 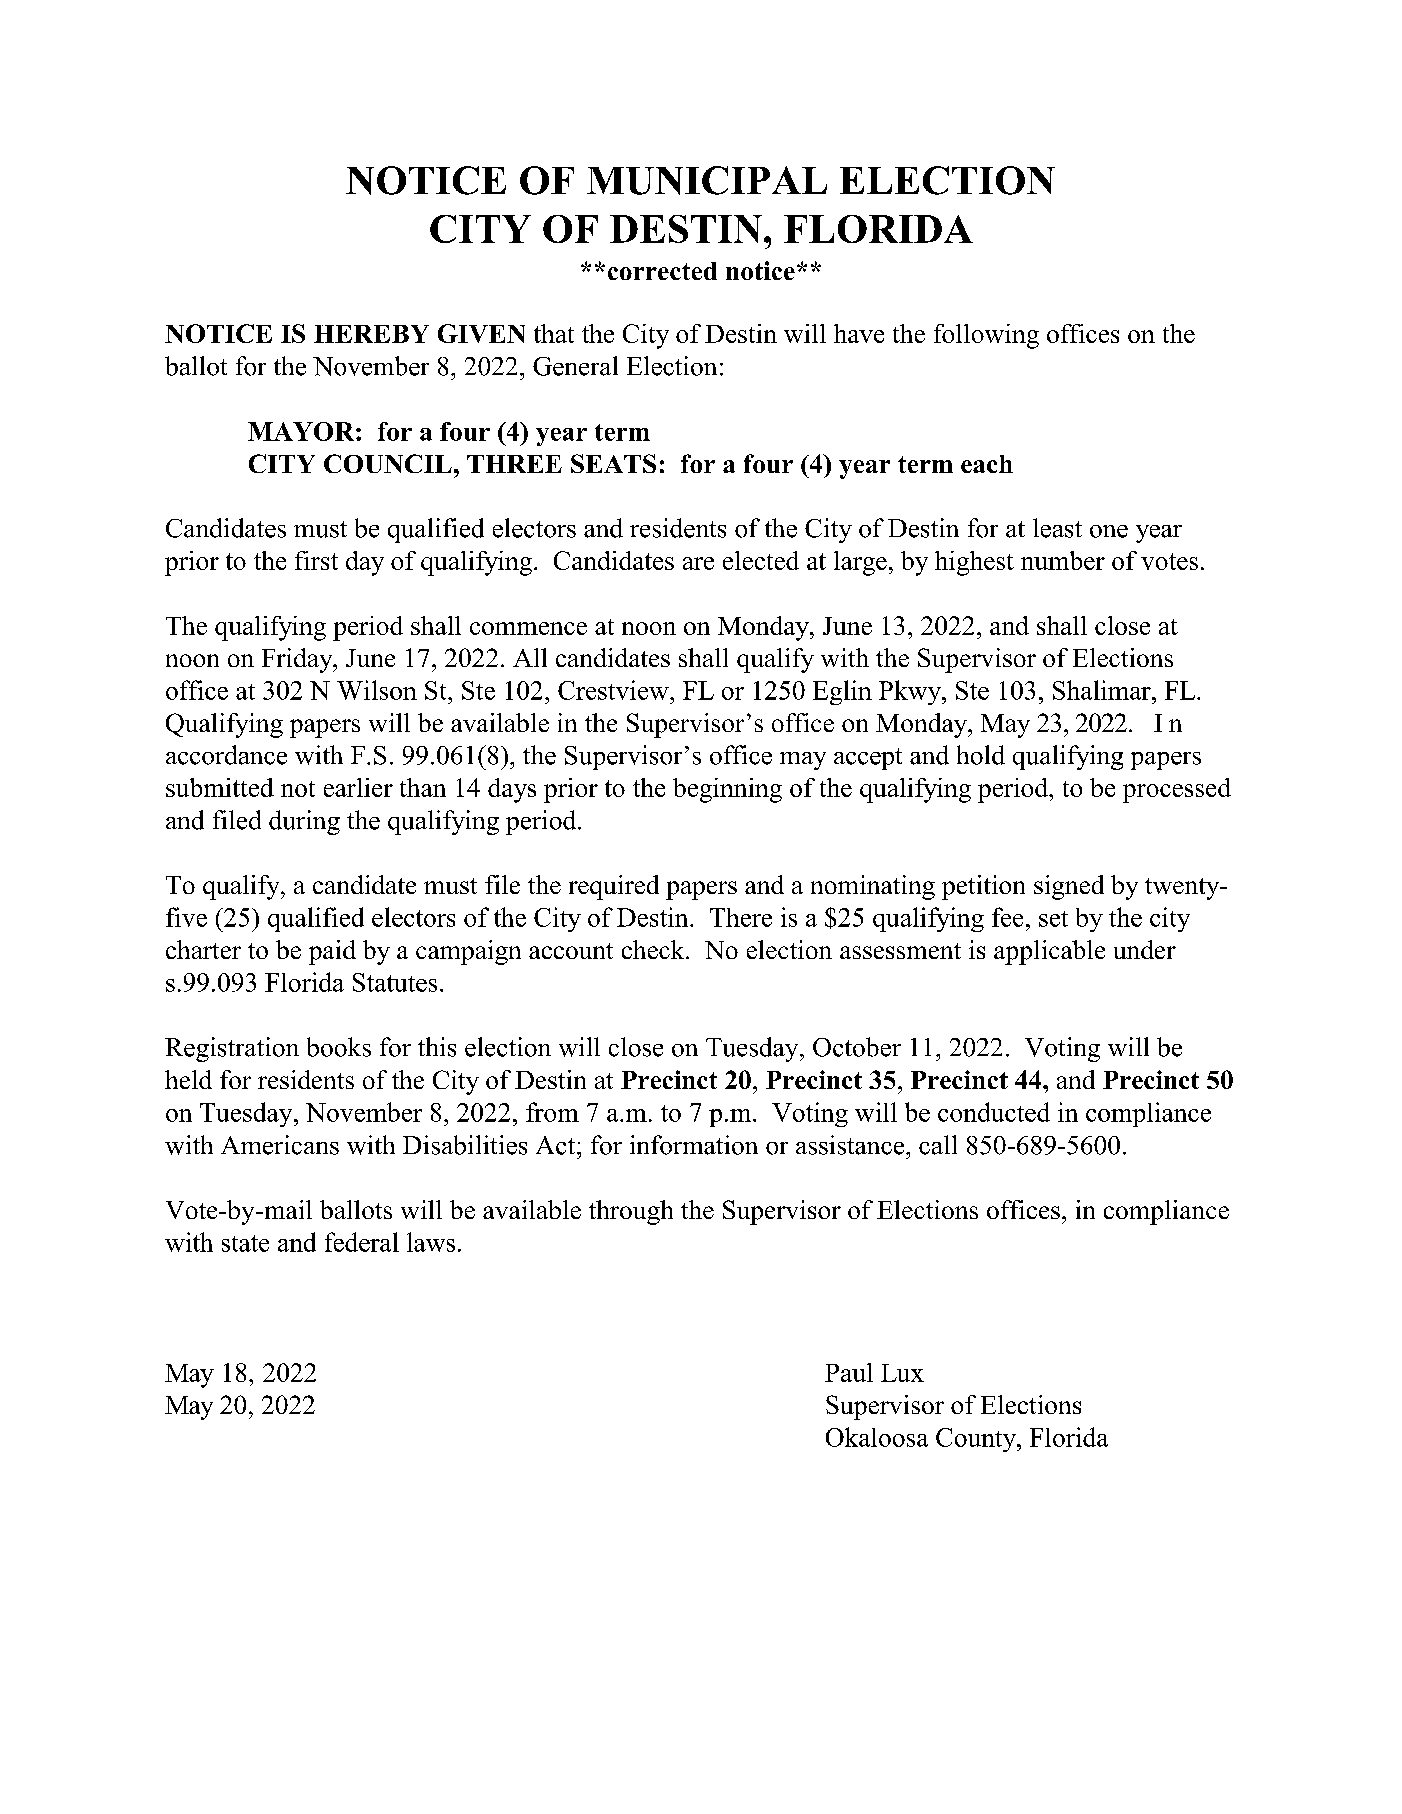 What do you see at coordinates (698, 563) in the screenshot?
I see `are` at bounding box center [698, 563].
